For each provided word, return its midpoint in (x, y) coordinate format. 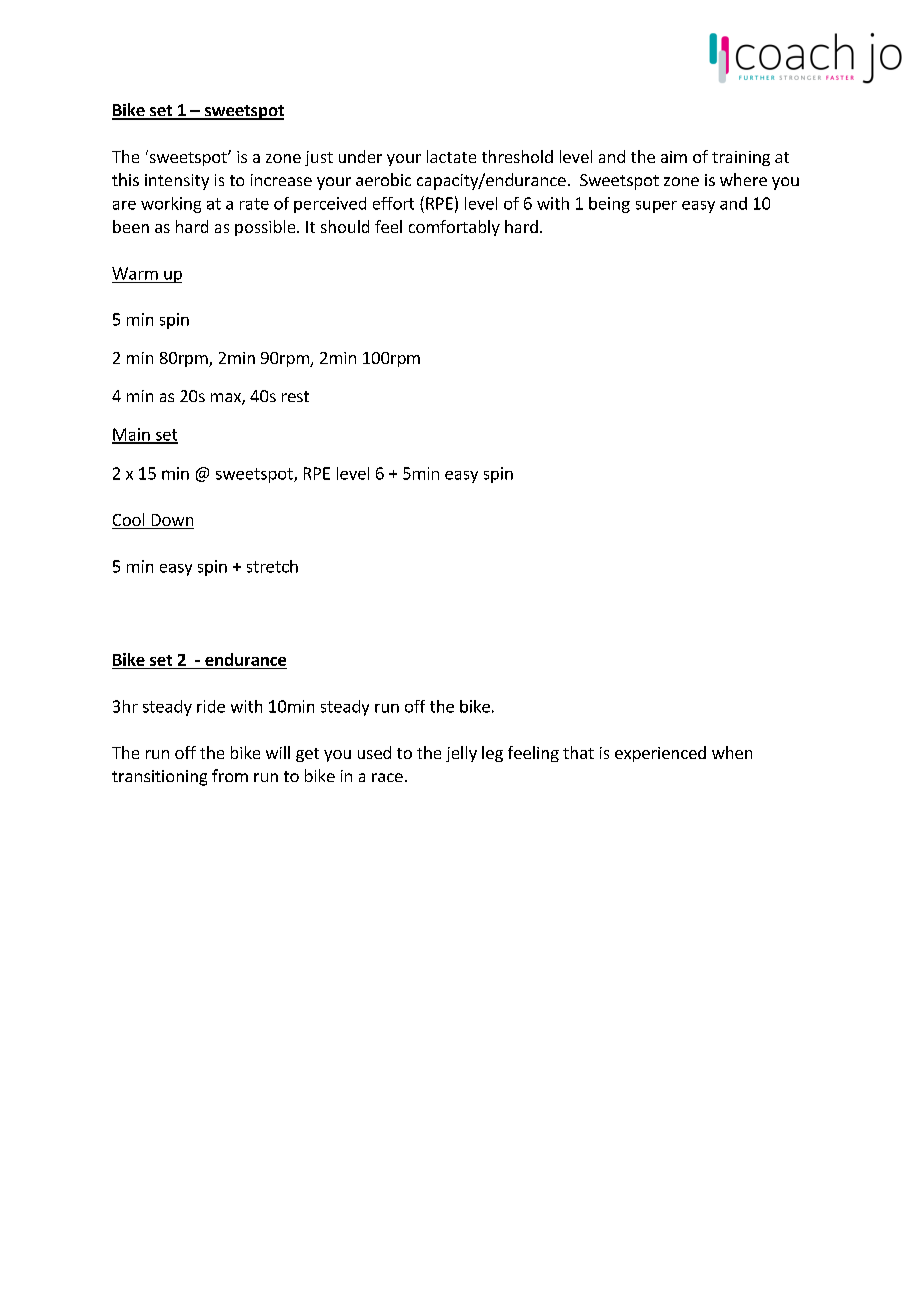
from (230, 775)
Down (171, 521)
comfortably (454, 228)
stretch (272, 566)
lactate (451, 156)
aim (674, 157)
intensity (177, 182)
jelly (461, 754)
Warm (135, 273)
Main (132, 435)
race (387, 777)
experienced (660, 754)
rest (295, 396)
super (656, 207)
